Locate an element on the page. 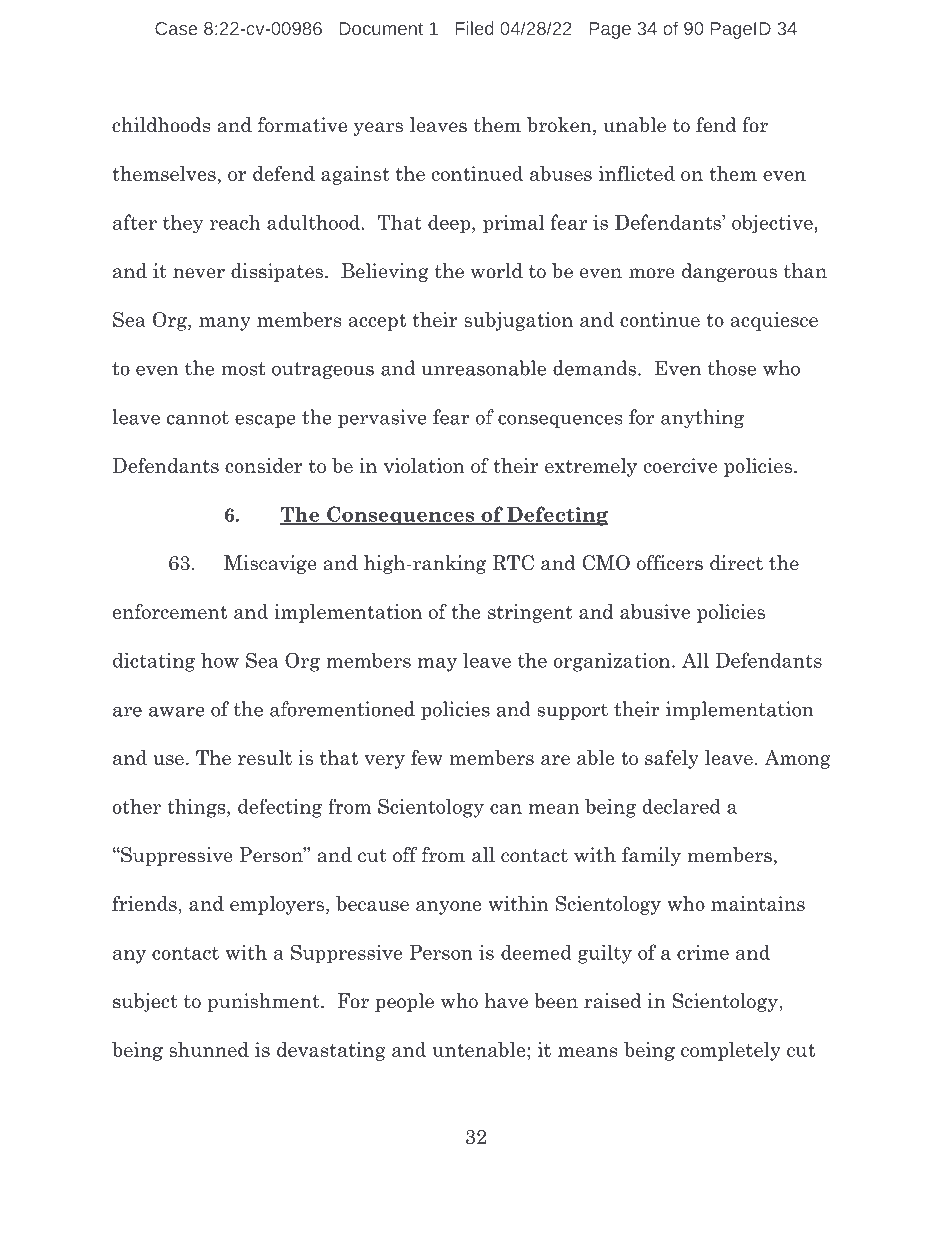  shunned is located at coordinates (209, 1049).
